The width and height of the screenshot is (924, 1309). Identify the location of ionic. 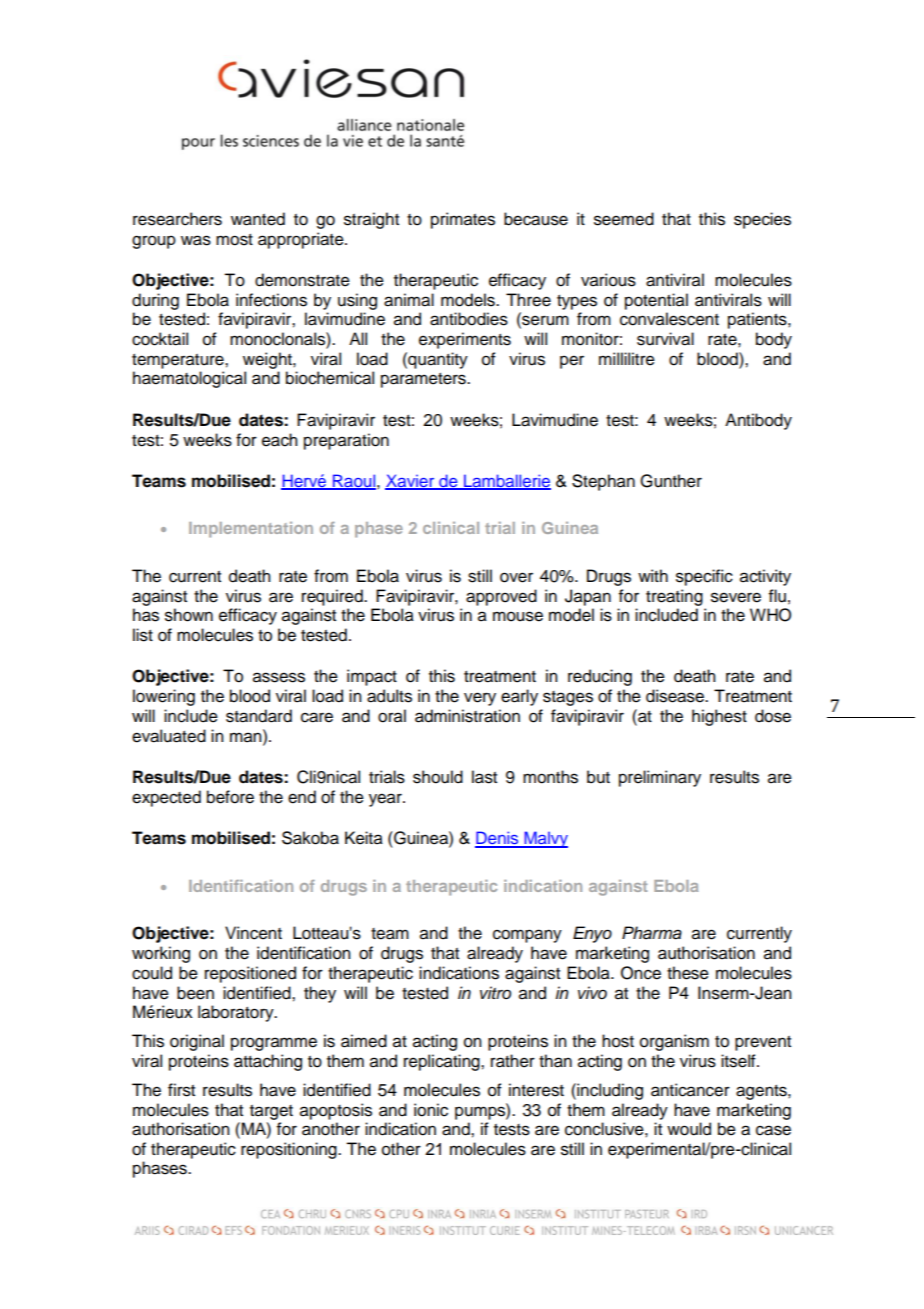
(431, 1110).
